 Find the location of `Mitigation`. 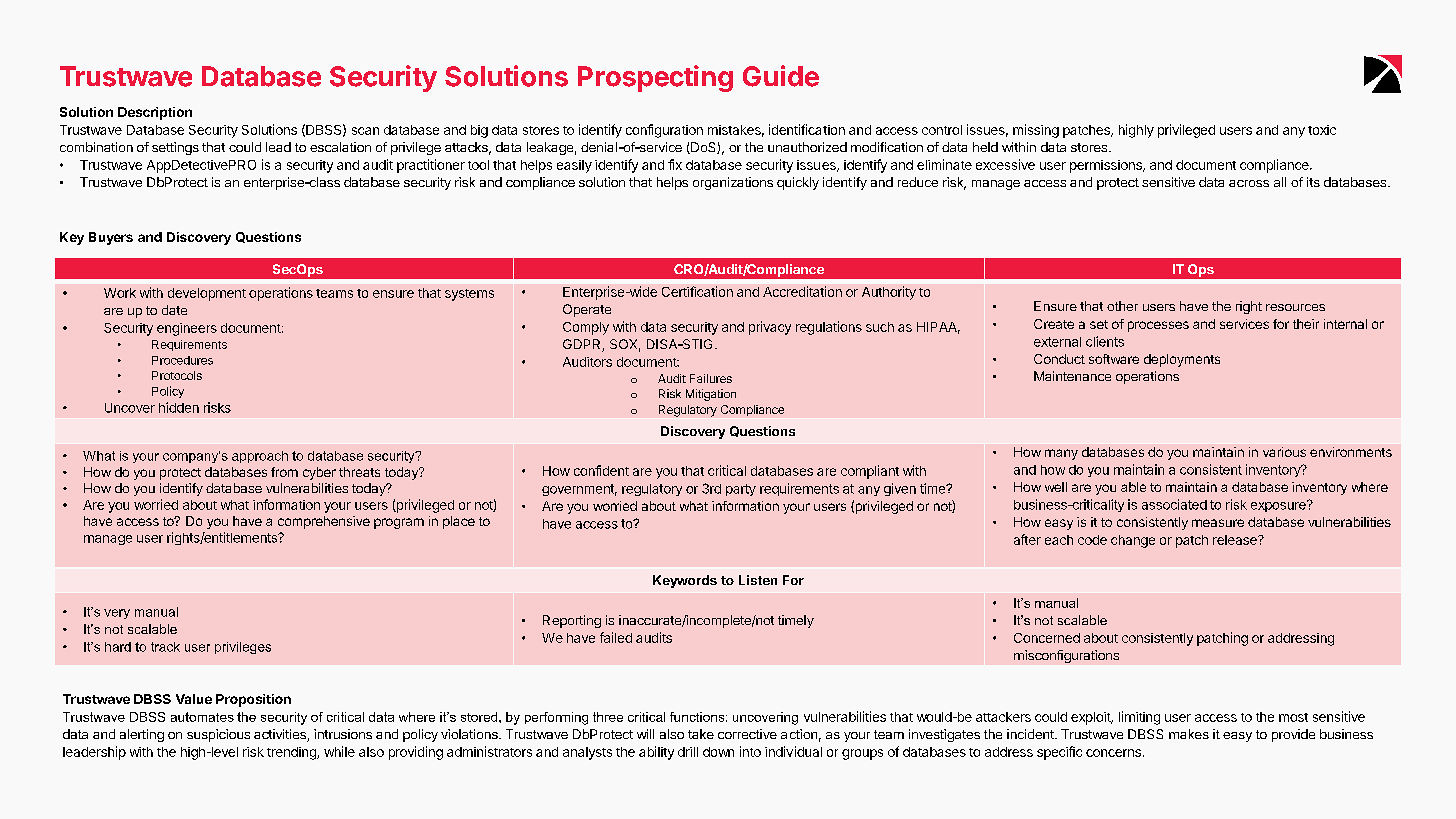

Mitigation is located at coordinates (711, 395).
